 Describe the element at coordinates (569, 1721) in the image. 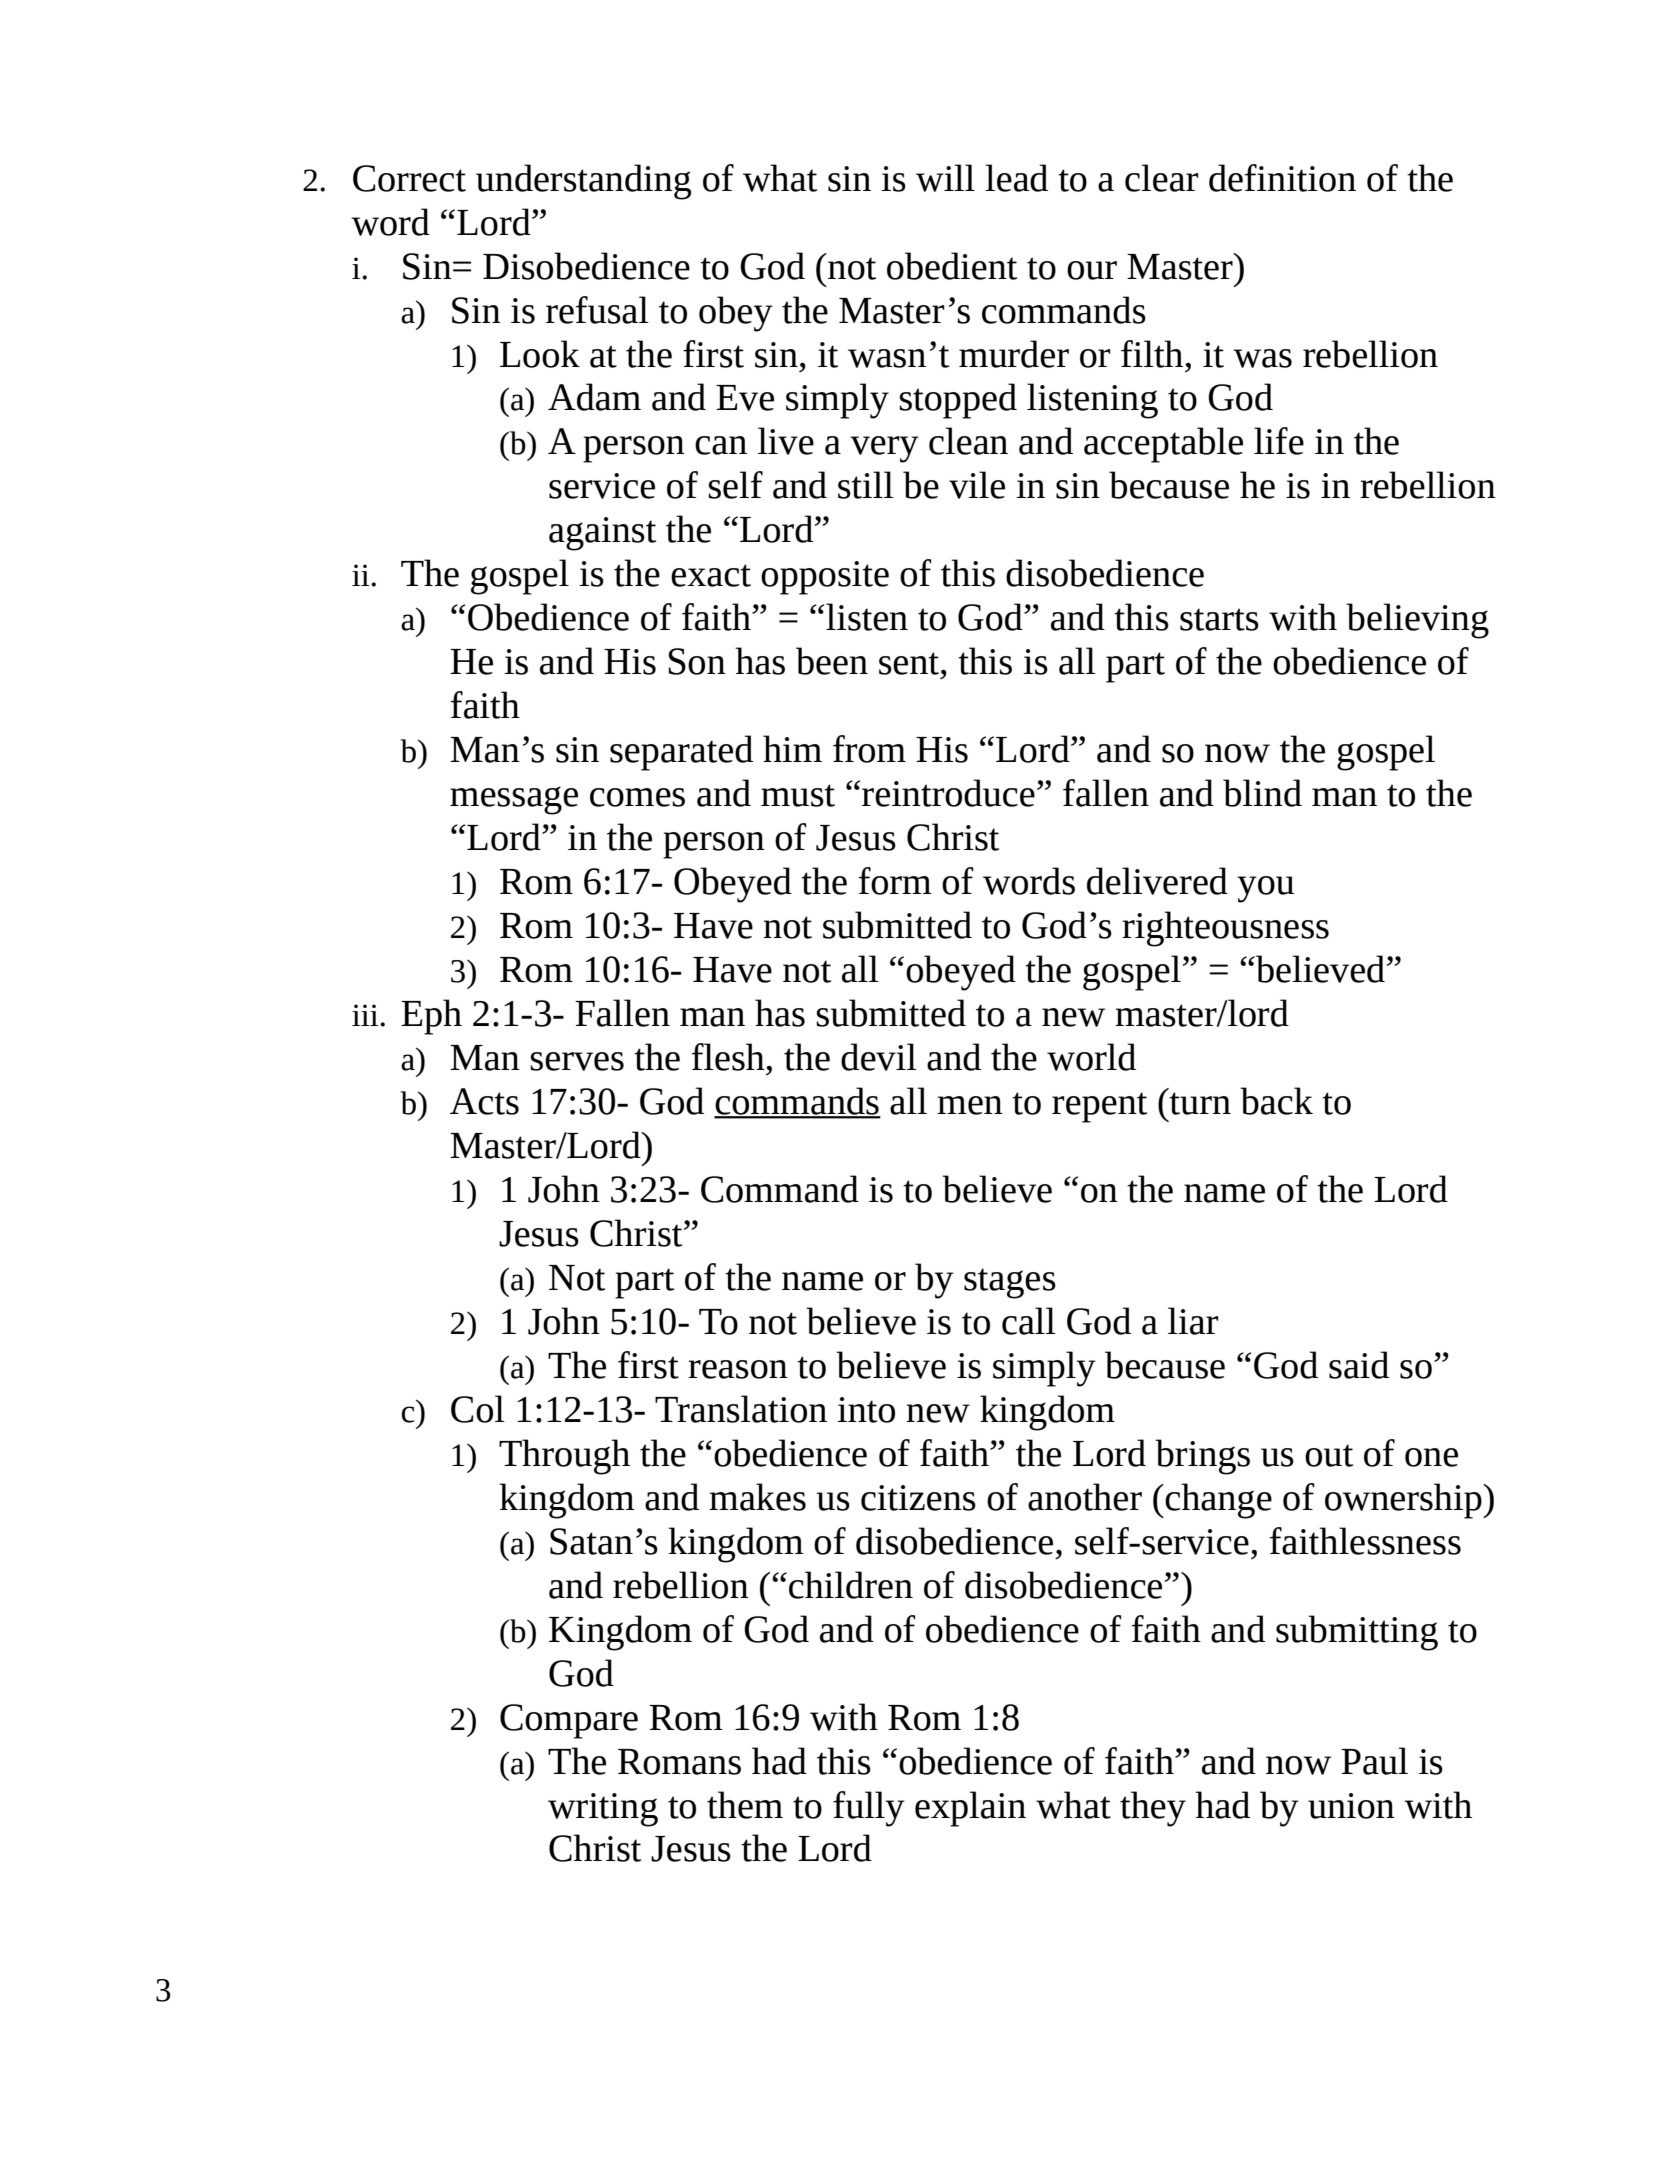

I see `Compare` at that location.
